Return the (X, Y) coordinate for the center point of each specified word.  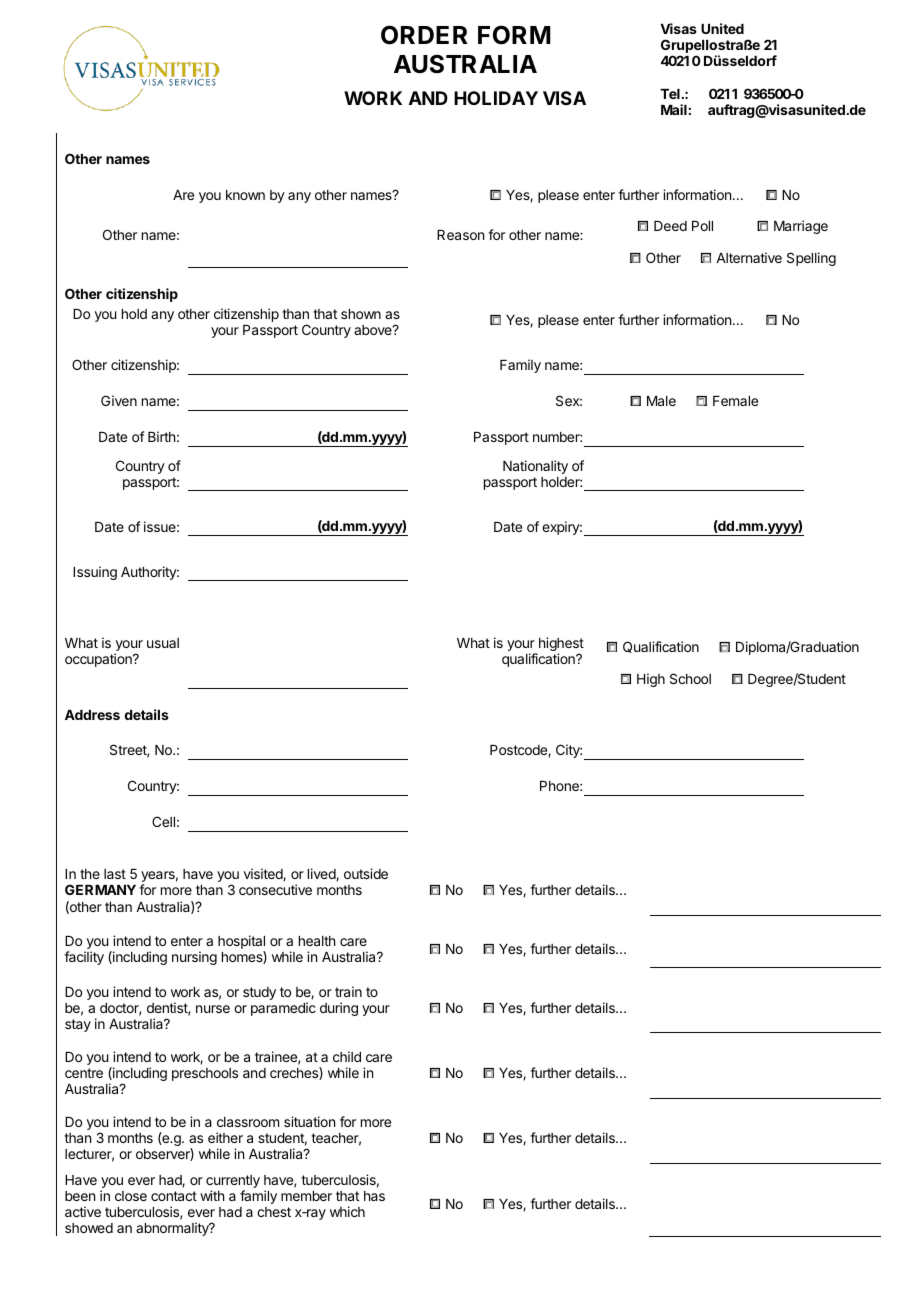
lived (322, 874)
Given (119, 400)
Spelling (811, 259)
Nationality (535, 467)
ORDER (424, 35)
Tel (670, 94)
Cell (163, 821)
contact (174, 1196)
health (317, 941)
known (245, 195)
